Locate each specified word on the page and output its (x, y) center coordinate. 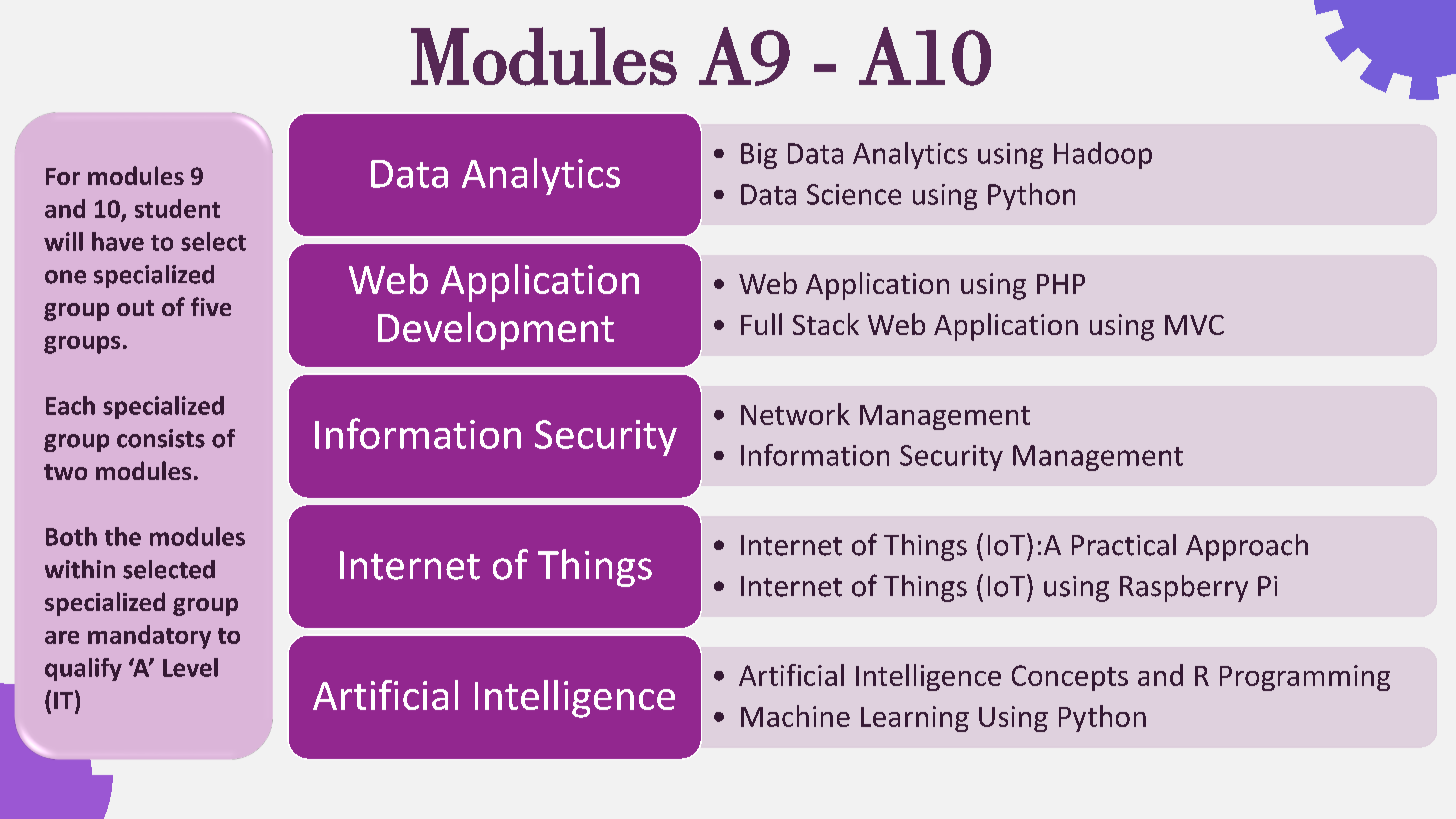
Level (190, 667)
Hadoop (1103, 155)
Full (761, 324)
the (123, 536)
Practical (1124, 545)
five (211, 306)
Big (759, 156)
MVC (1194, 325)
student (177, 208)
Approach (1247, 547)
